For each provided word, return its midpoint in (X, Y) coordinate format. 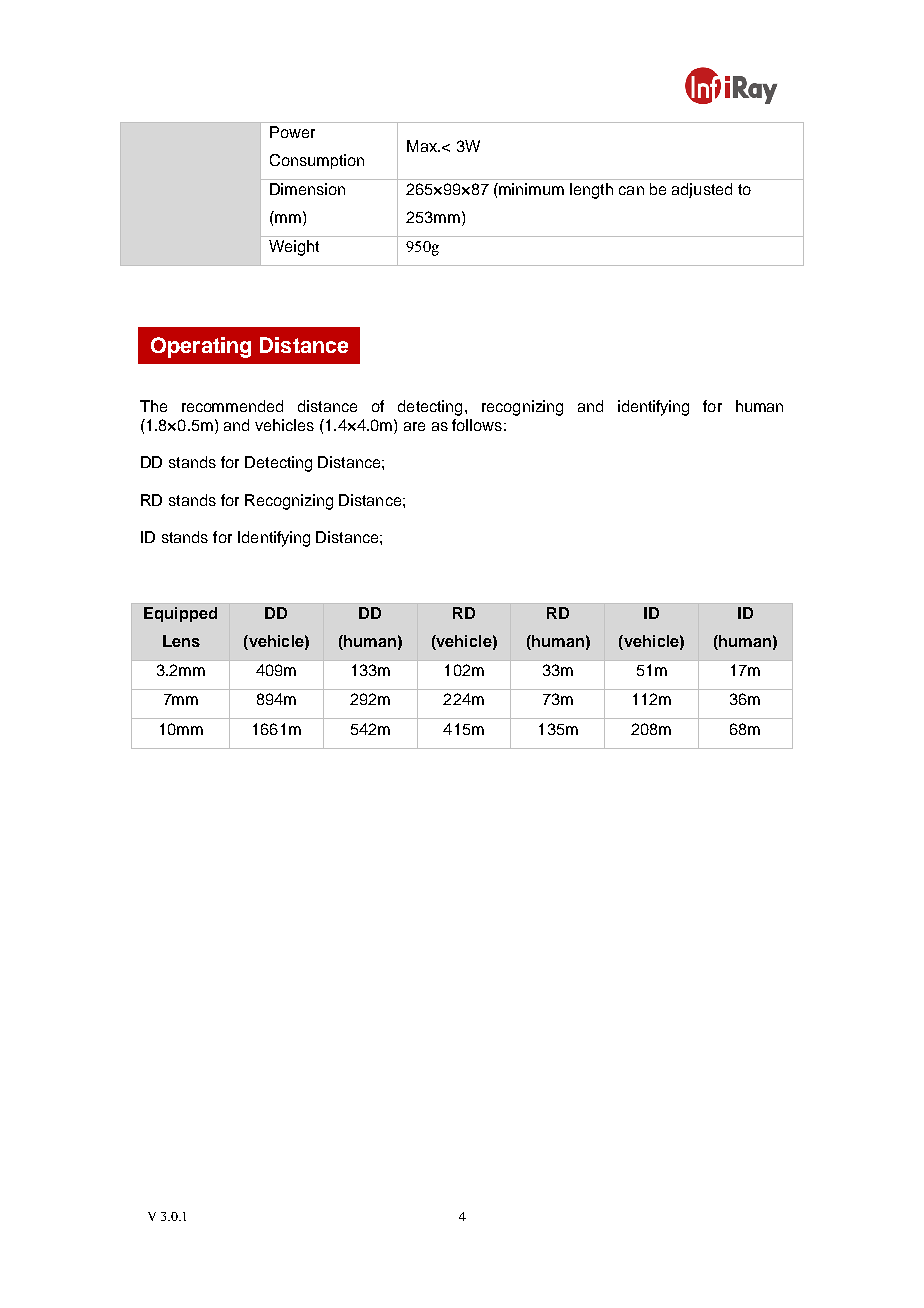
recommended (232, 406)
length (591, 191)
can (631, 190)
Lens (181, 641)
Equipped (180, 614)
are (414, 426)
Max (423, 146)
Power (292, 132)
